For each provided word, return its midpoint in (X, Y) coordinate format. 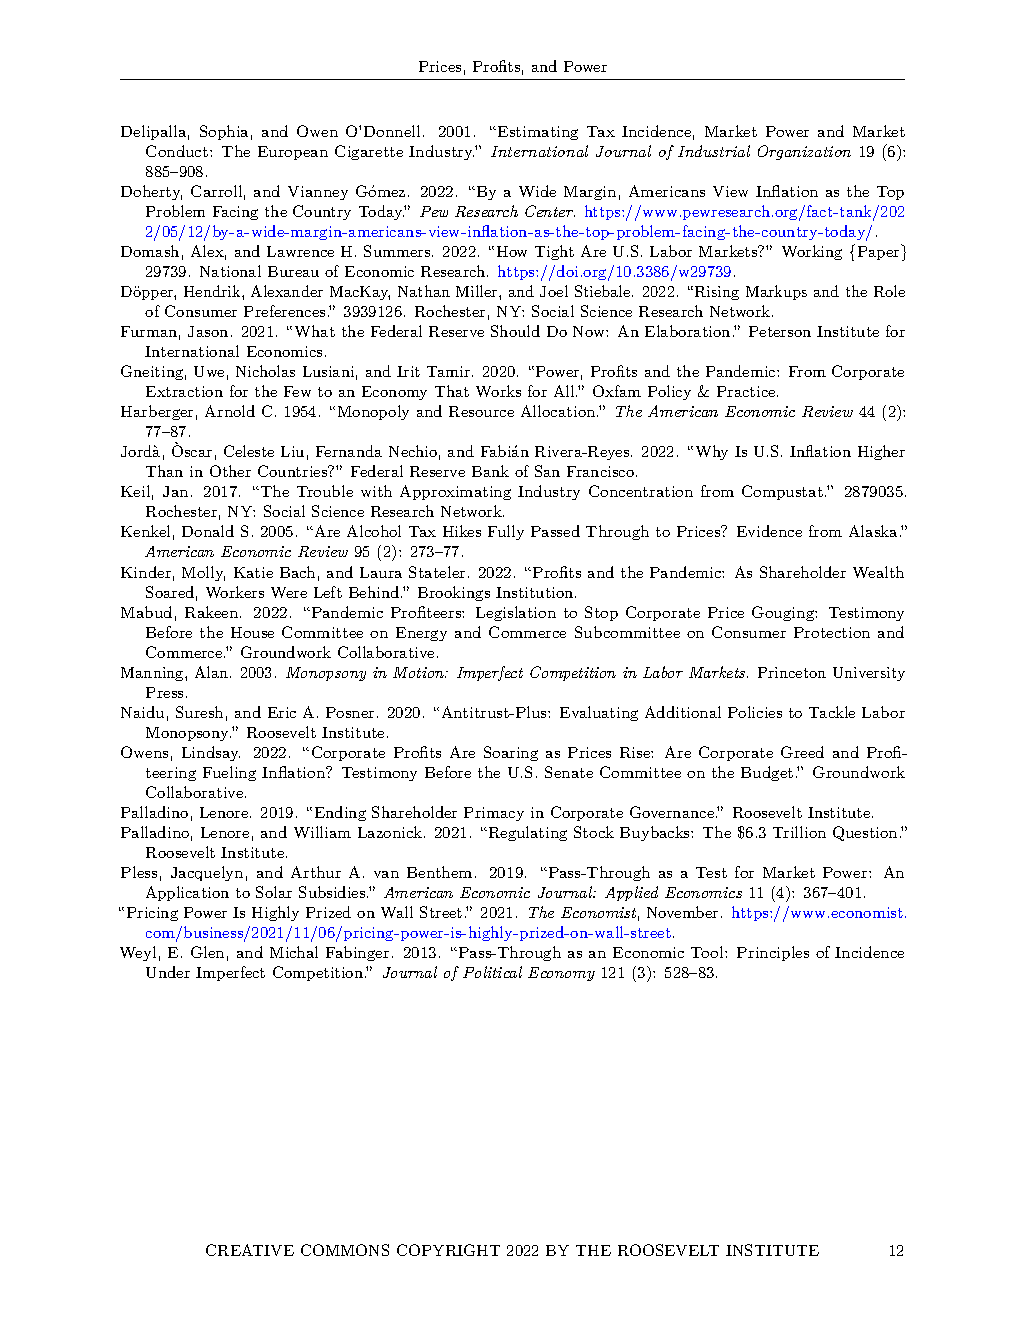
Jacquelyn (207, 873)
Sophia (224, 132)
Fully (506, 532)
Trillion (799, 832)
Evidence (769, 531)
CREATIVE (250, 1250)
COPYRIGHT (448, 1250)
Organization (804, 152)
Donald (208, 531)
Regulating (526, 833)
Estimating (536, 133)
